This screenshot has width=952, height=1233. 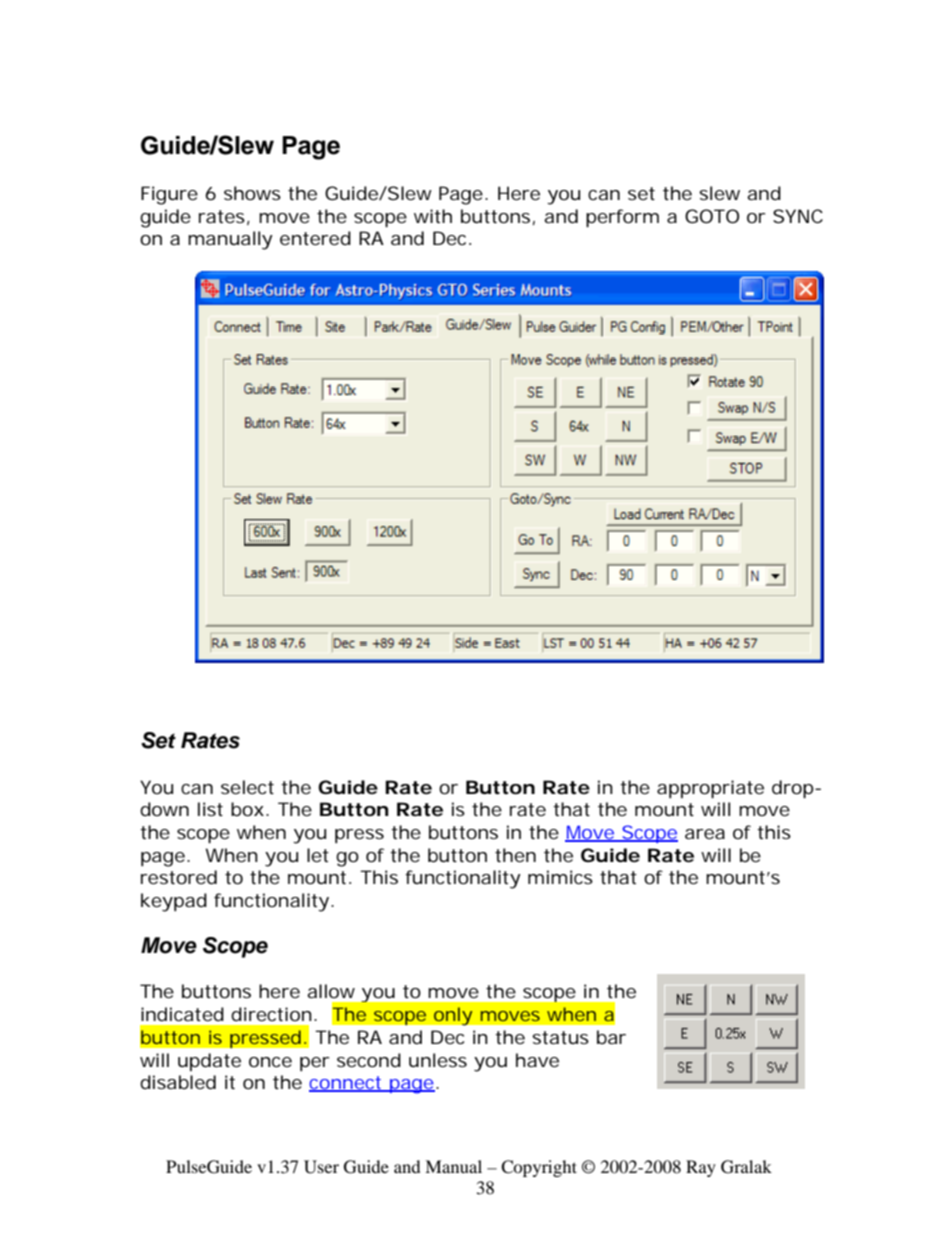 What do you see at coordinates (710, 789) in the screenshot?
I see `appropriate` at bounding box center [710, 789].
